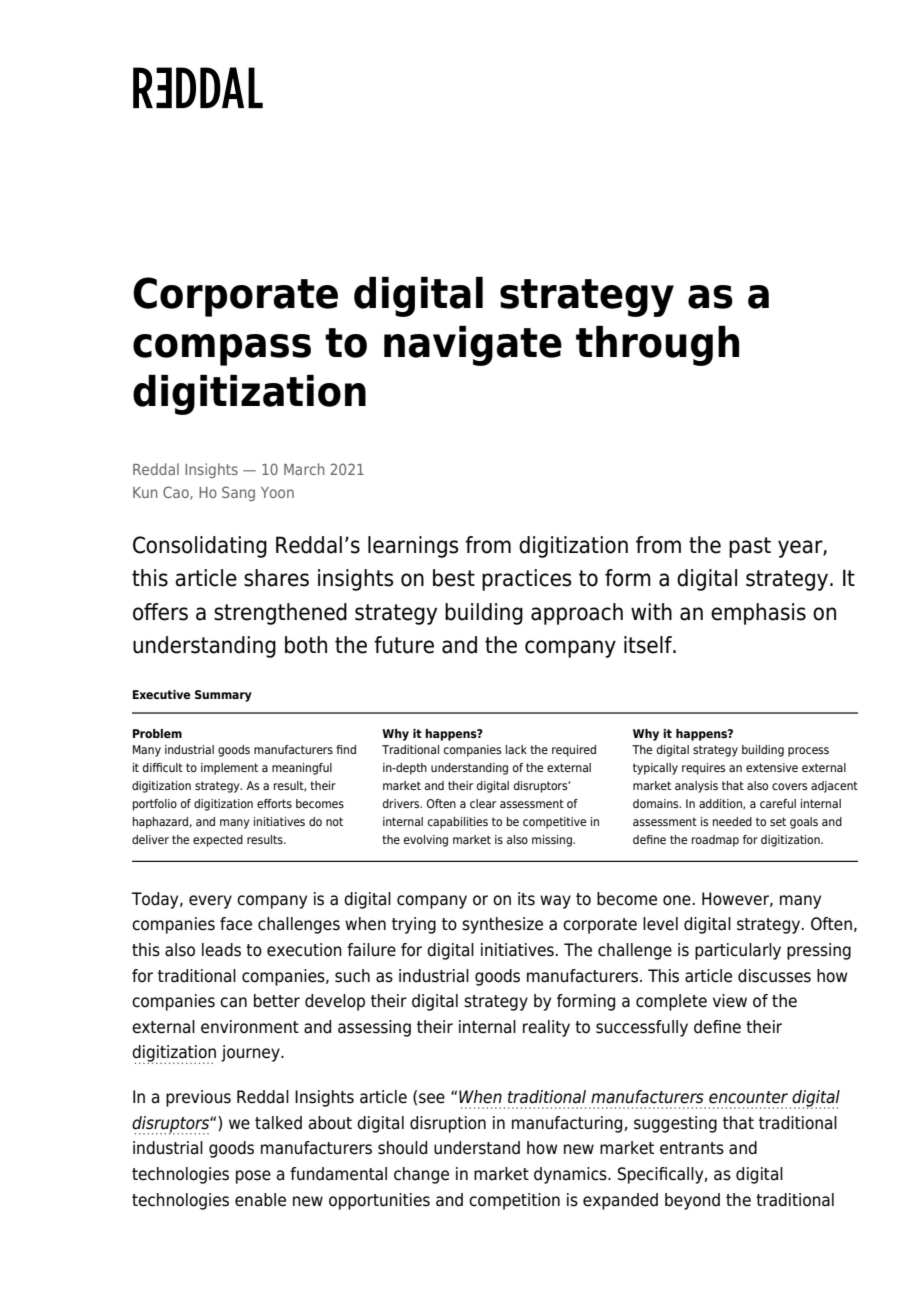 The width and height of the image is (924, 1308). I want to click on shares, so click(276, 578).
